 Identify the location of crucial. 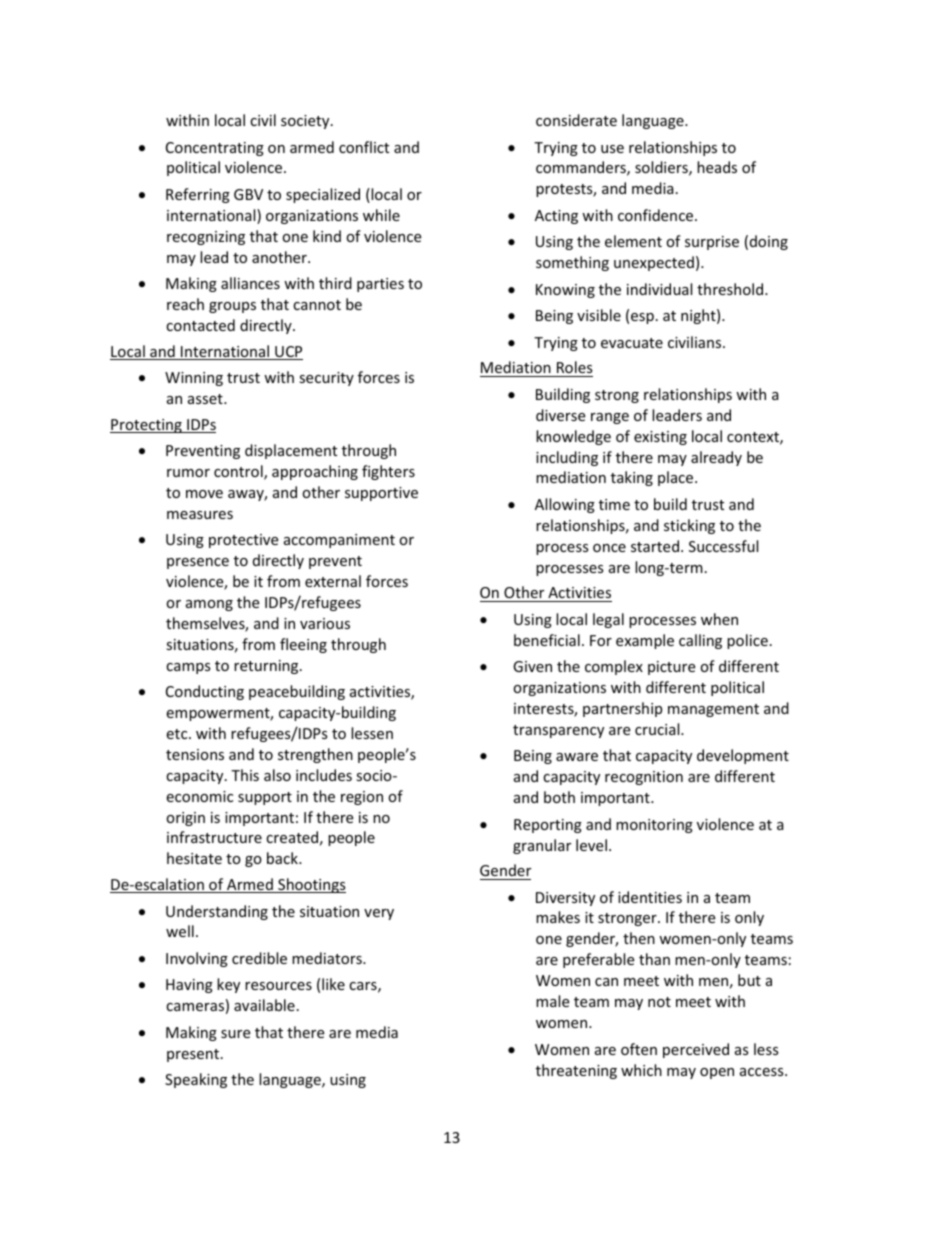
(658, 729).
